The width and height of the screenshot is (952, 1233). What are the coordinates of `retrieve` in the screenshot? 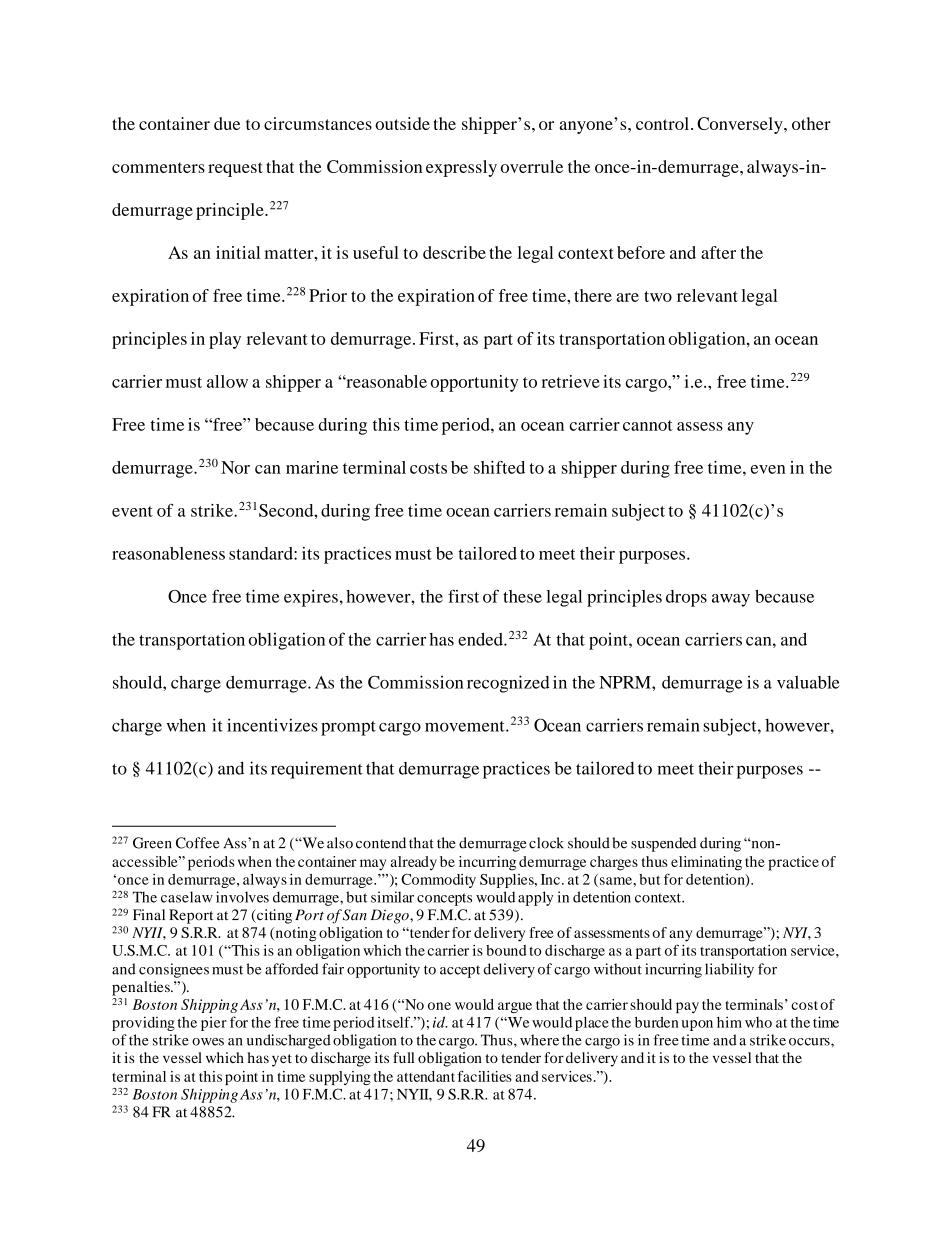 It's located at (570, 381).
